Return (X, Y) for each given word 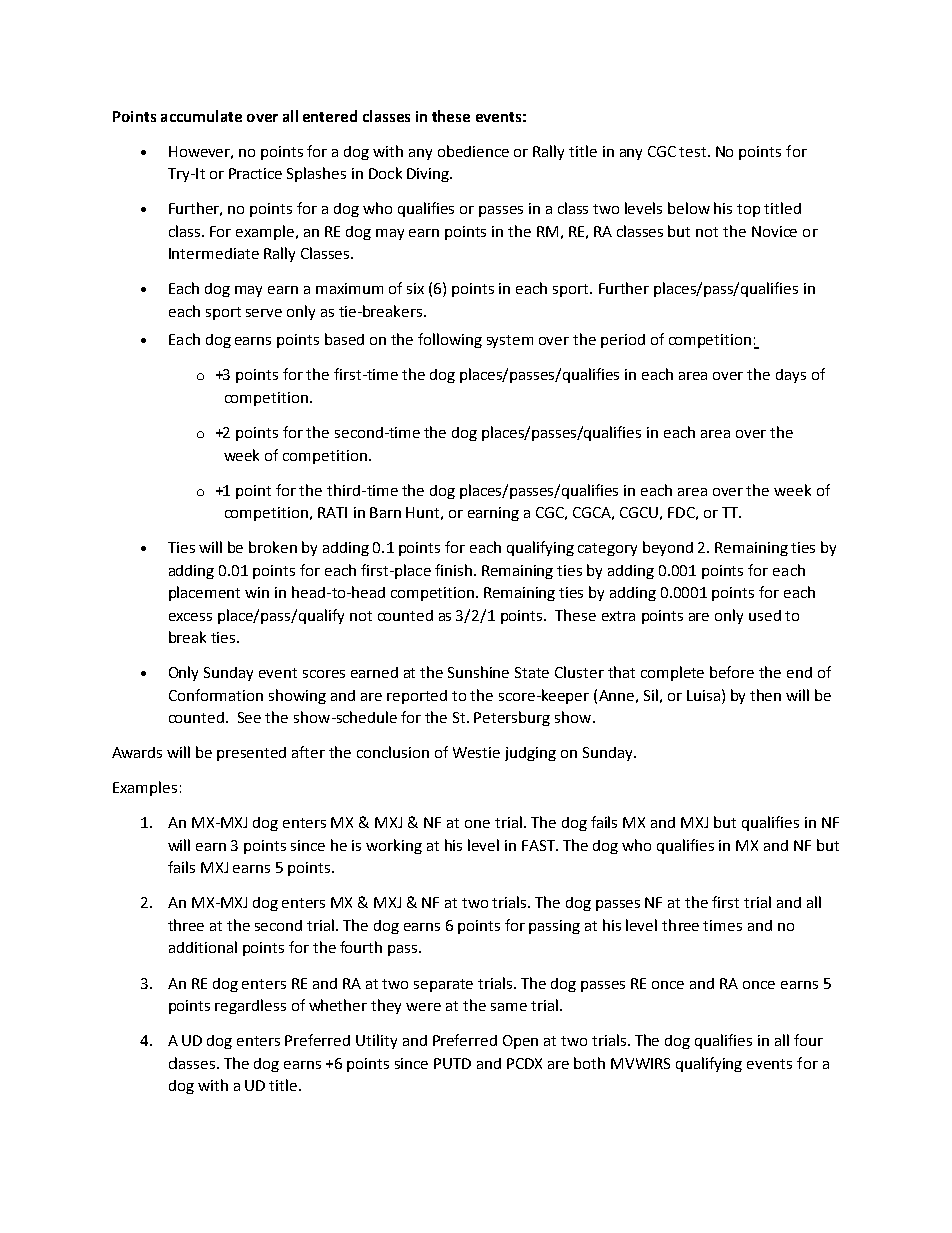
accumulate (201, 116)
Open (520, 1042)
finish (453, 570)
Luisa (703, 695)
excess (190, 617)
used (765, 615)
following (450, 340)
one (477, 824)
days (791, 376)
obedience (473, 151)
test (694, 152)
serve (264, 313)
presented (251, 754)
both (589, 1063)
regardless (250, 1006)
